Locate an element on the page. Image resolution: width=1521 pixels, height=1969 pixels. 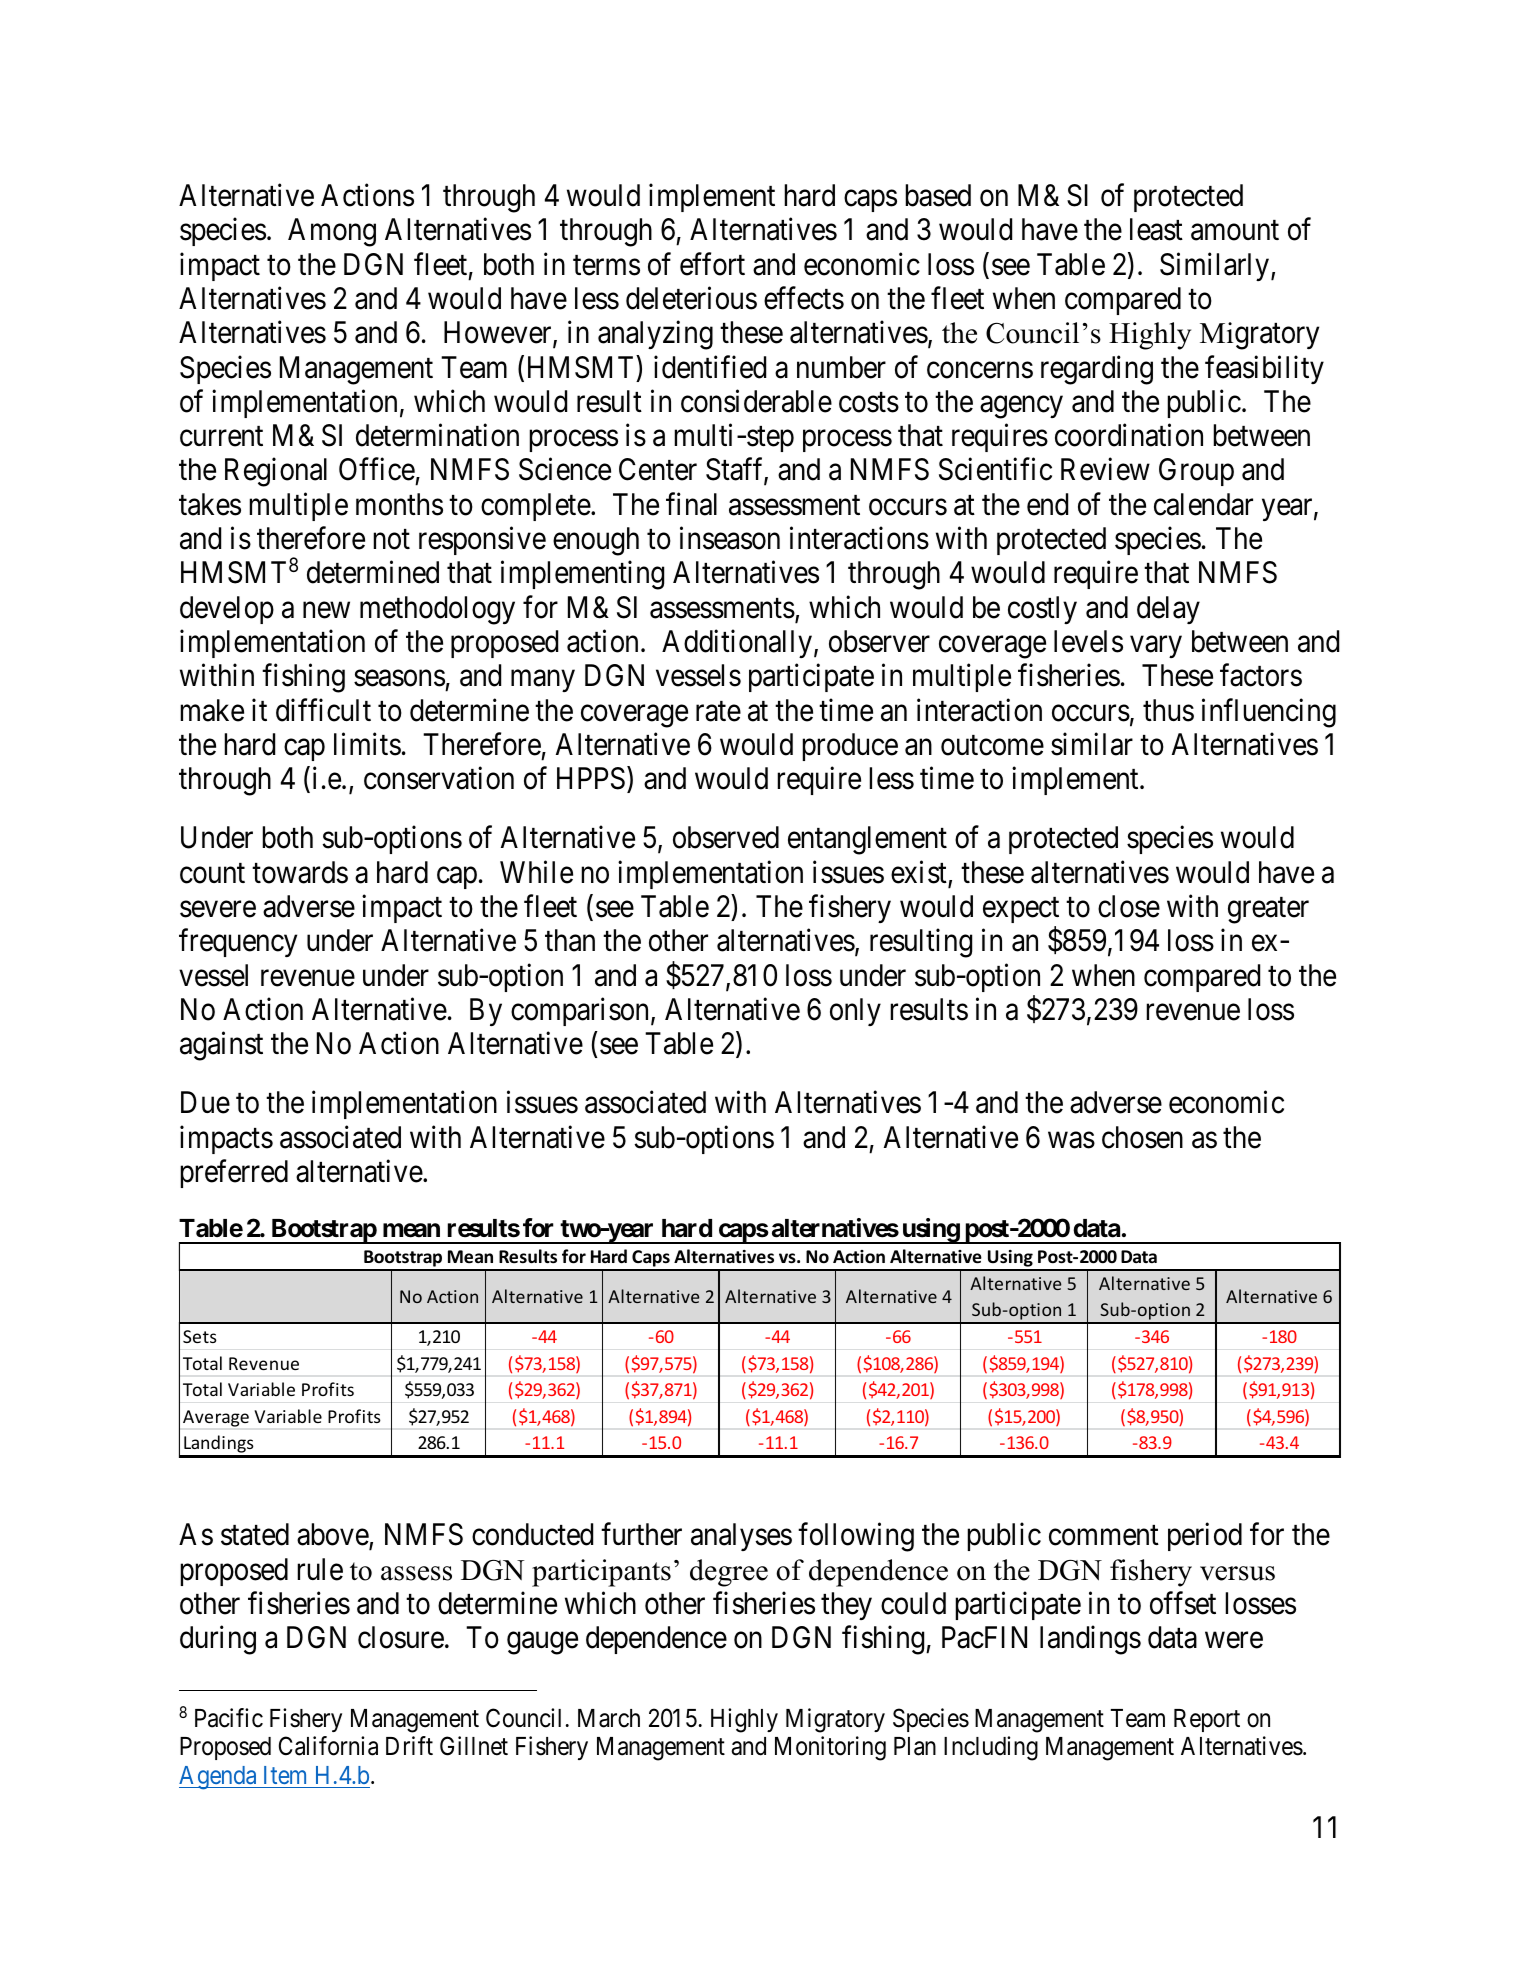
Sets is located at coordinates (200, 1336).
